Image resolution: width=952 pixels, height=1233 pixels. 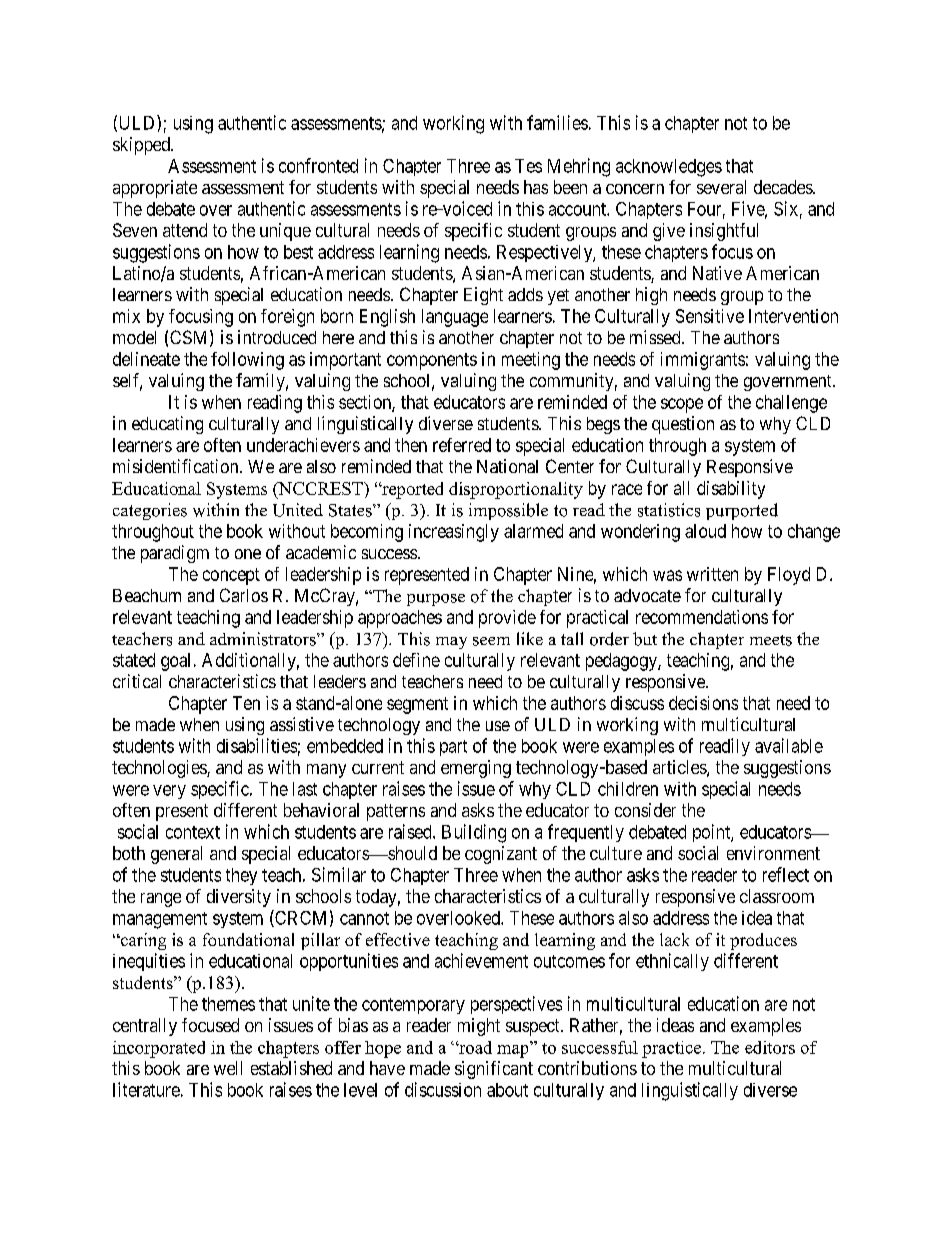 I want to click on emerging, so click(x=476, y=769).
